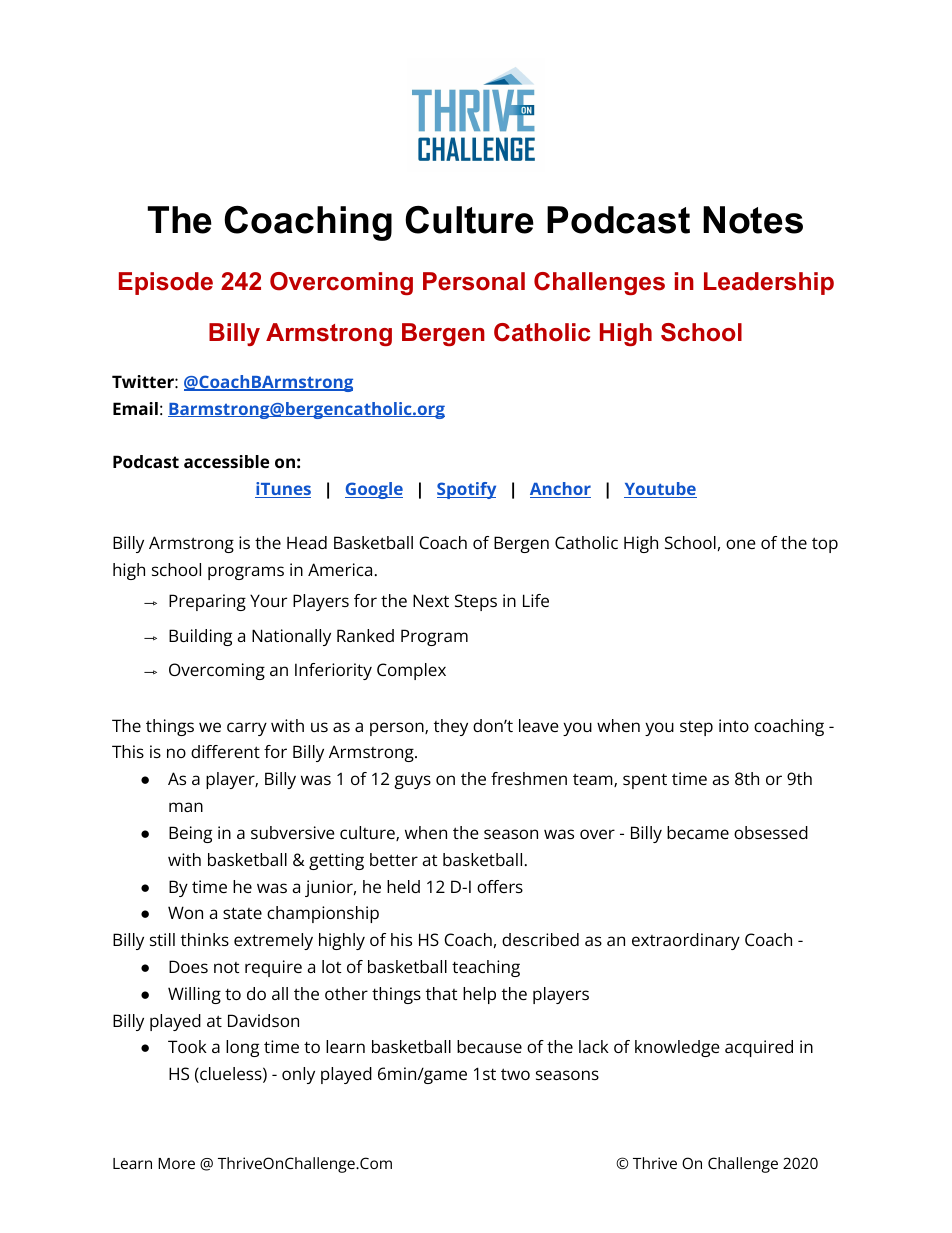  I want to click on Leadership, so click(769, 283).
